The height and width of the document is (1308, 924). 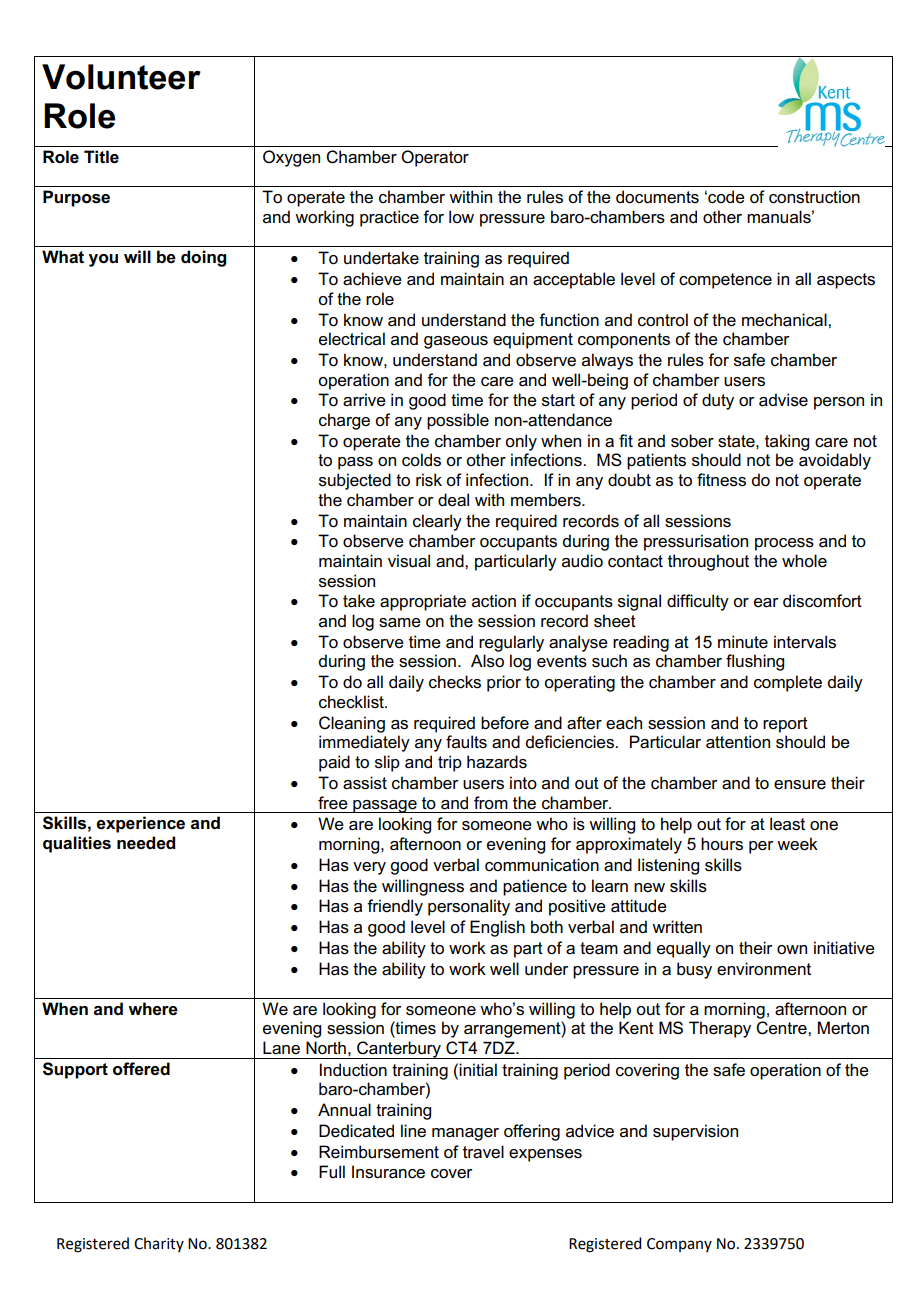 What do you see at coordinates (755, 662) in the document?
I see `flushing` at bounding box center [755, 662].
